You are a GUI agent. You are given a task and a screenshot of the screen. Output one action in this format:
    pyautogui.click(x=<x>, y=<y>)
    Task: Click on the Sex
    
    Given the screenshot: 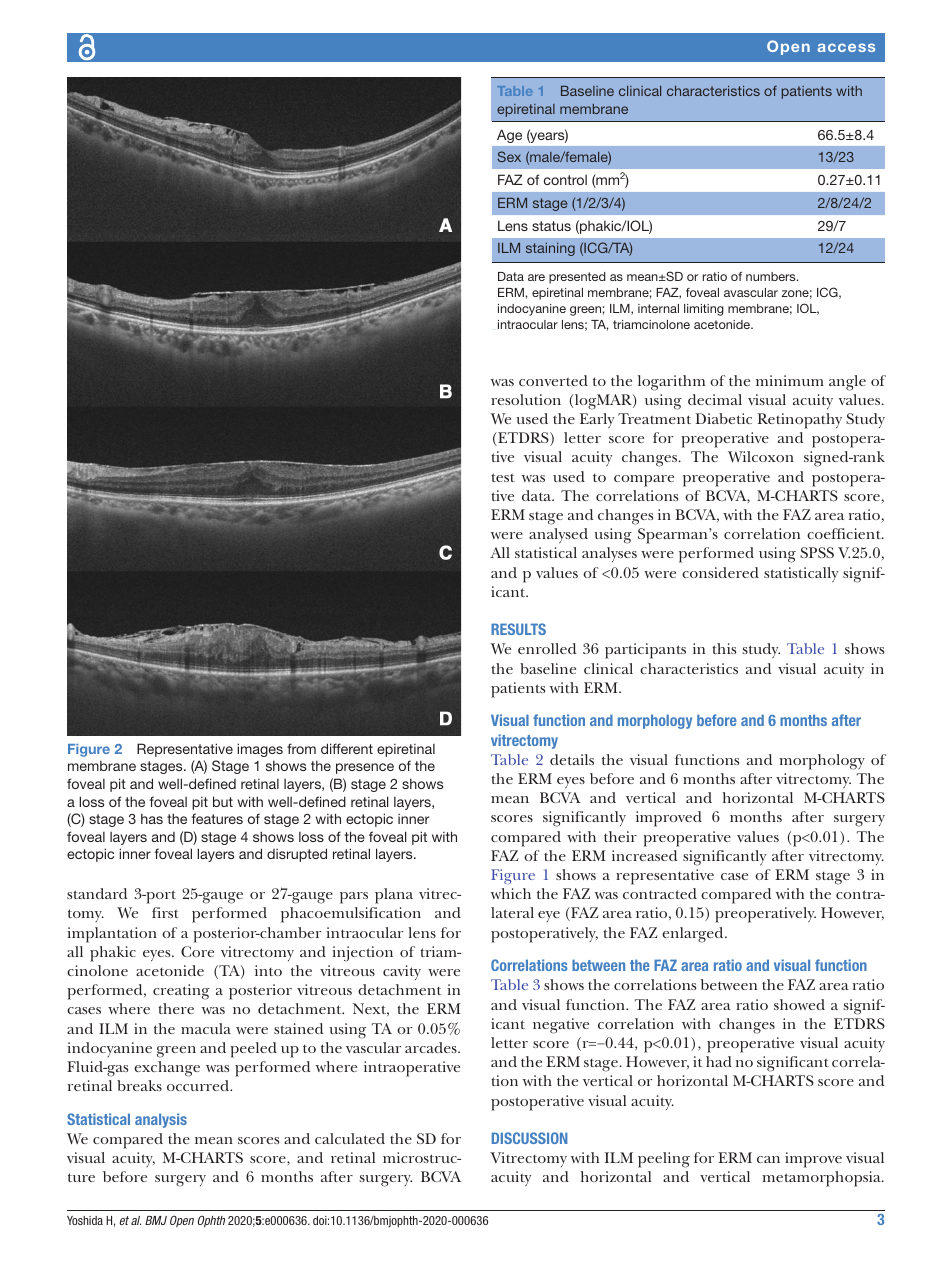 What is the action you would take?
    pyautogui.click(x=509, y=156)
